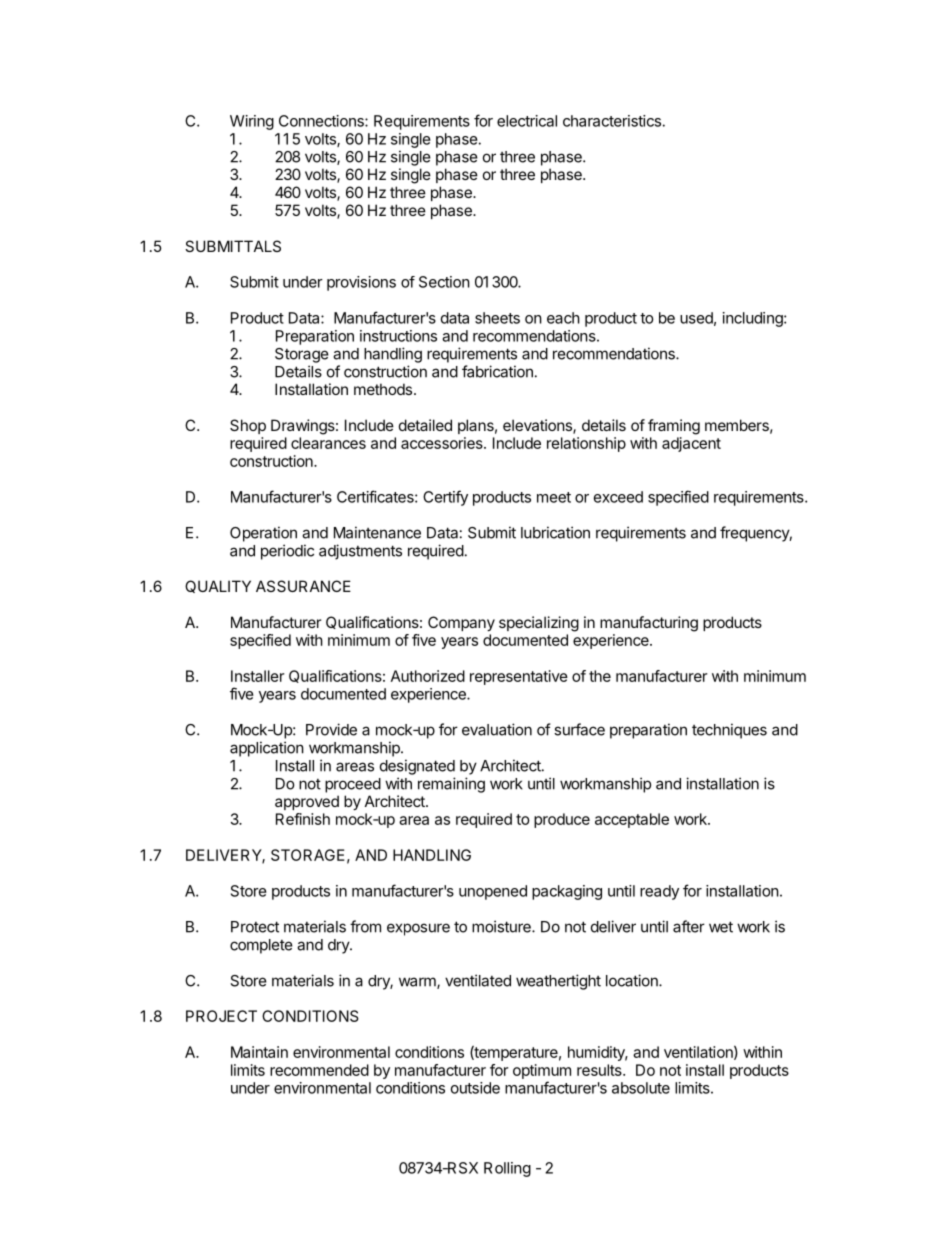 The height and width of the page is (1233, 952). I want to click on remaining, so click(451, 785).
